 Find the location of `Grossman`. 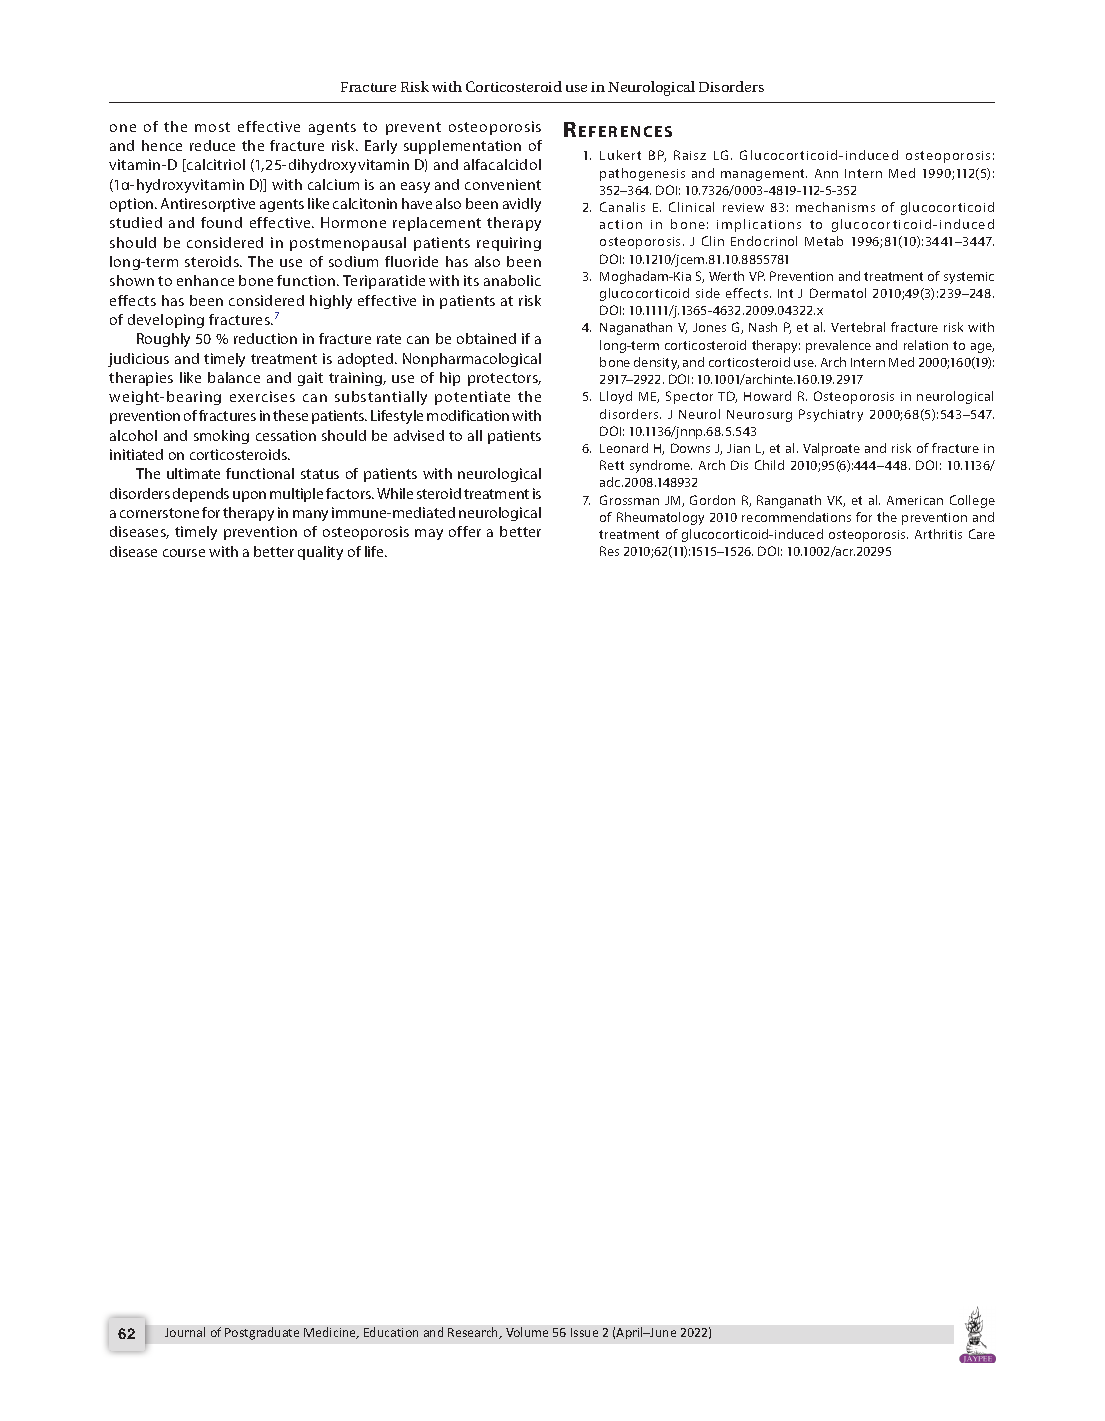

Grossman is located at coordinates (629, 500).
